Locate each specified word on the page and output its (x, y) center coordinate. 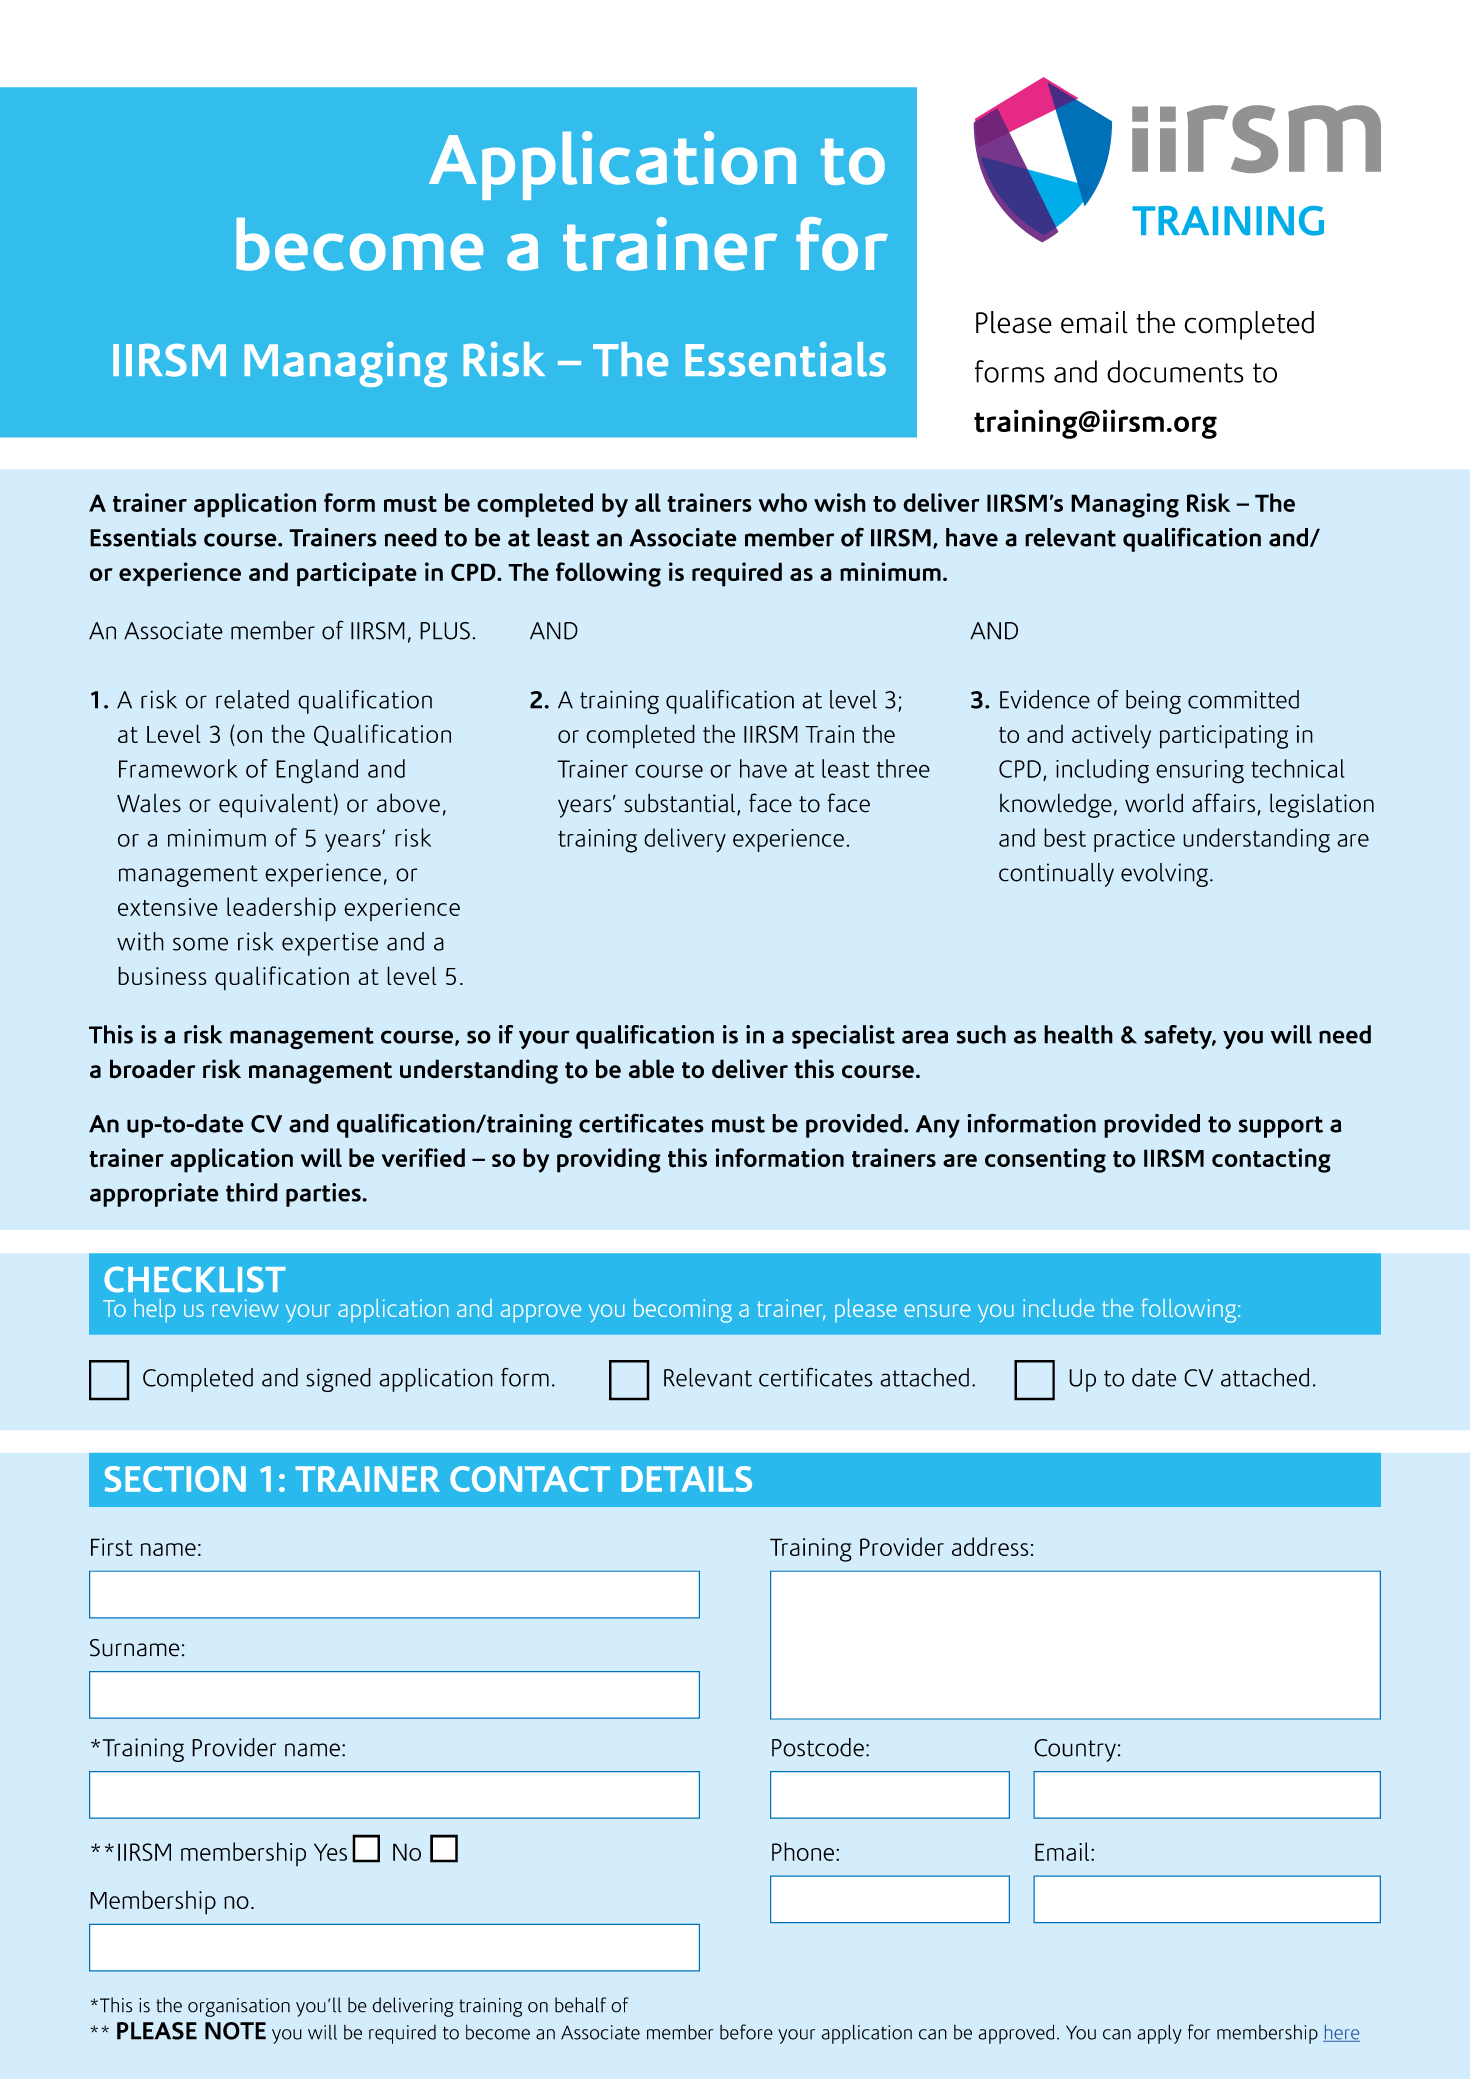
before (746, 2032)
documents (1175, 371)
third (252, 1192)
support (1281, 1127)
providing (609, 1160)
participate (357, 574)
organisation (239, 2007)
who (782, 502)
